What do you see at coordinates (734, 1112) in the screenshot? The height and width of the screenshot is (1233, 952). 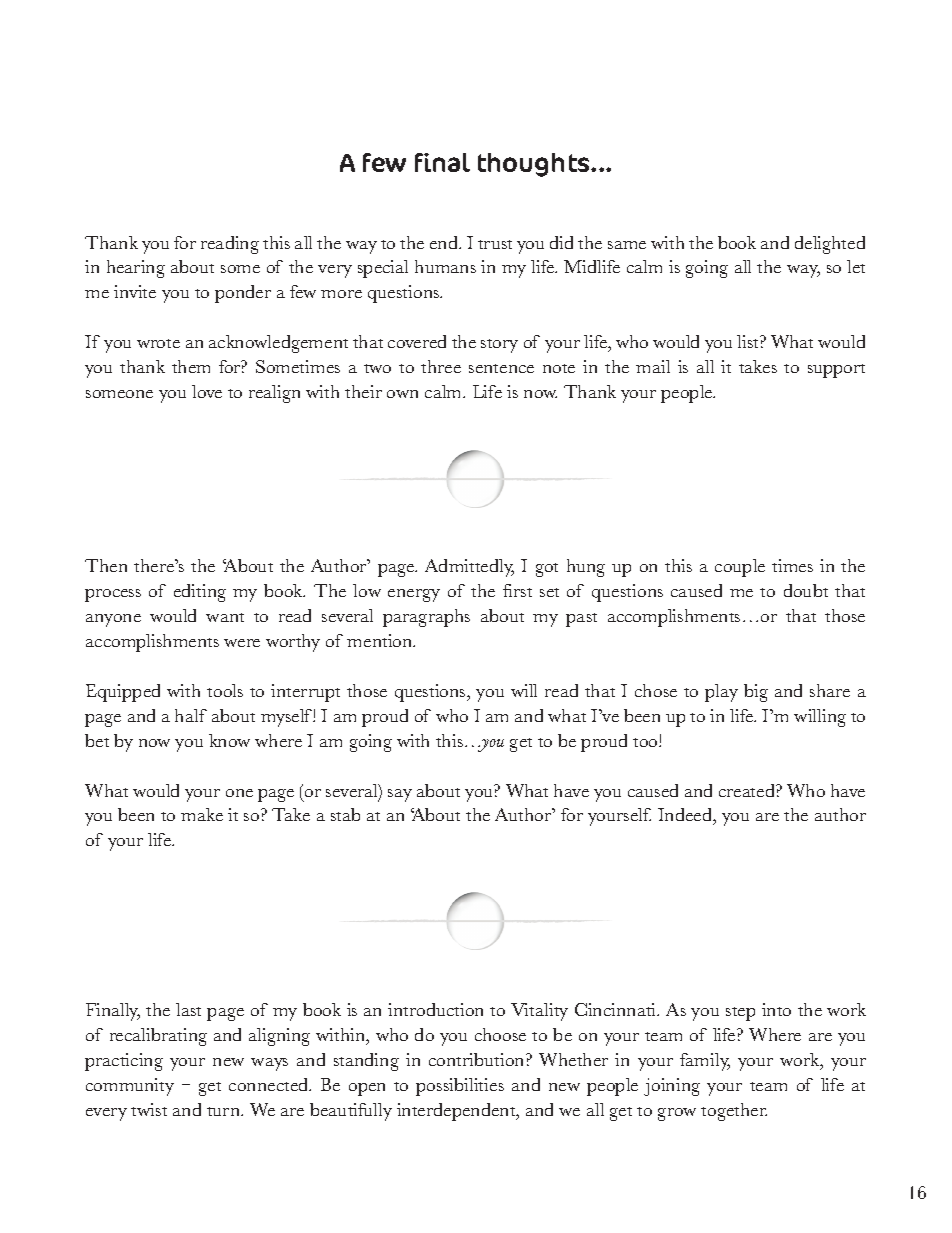 I see `together` at bounding box center [734, 1112].
